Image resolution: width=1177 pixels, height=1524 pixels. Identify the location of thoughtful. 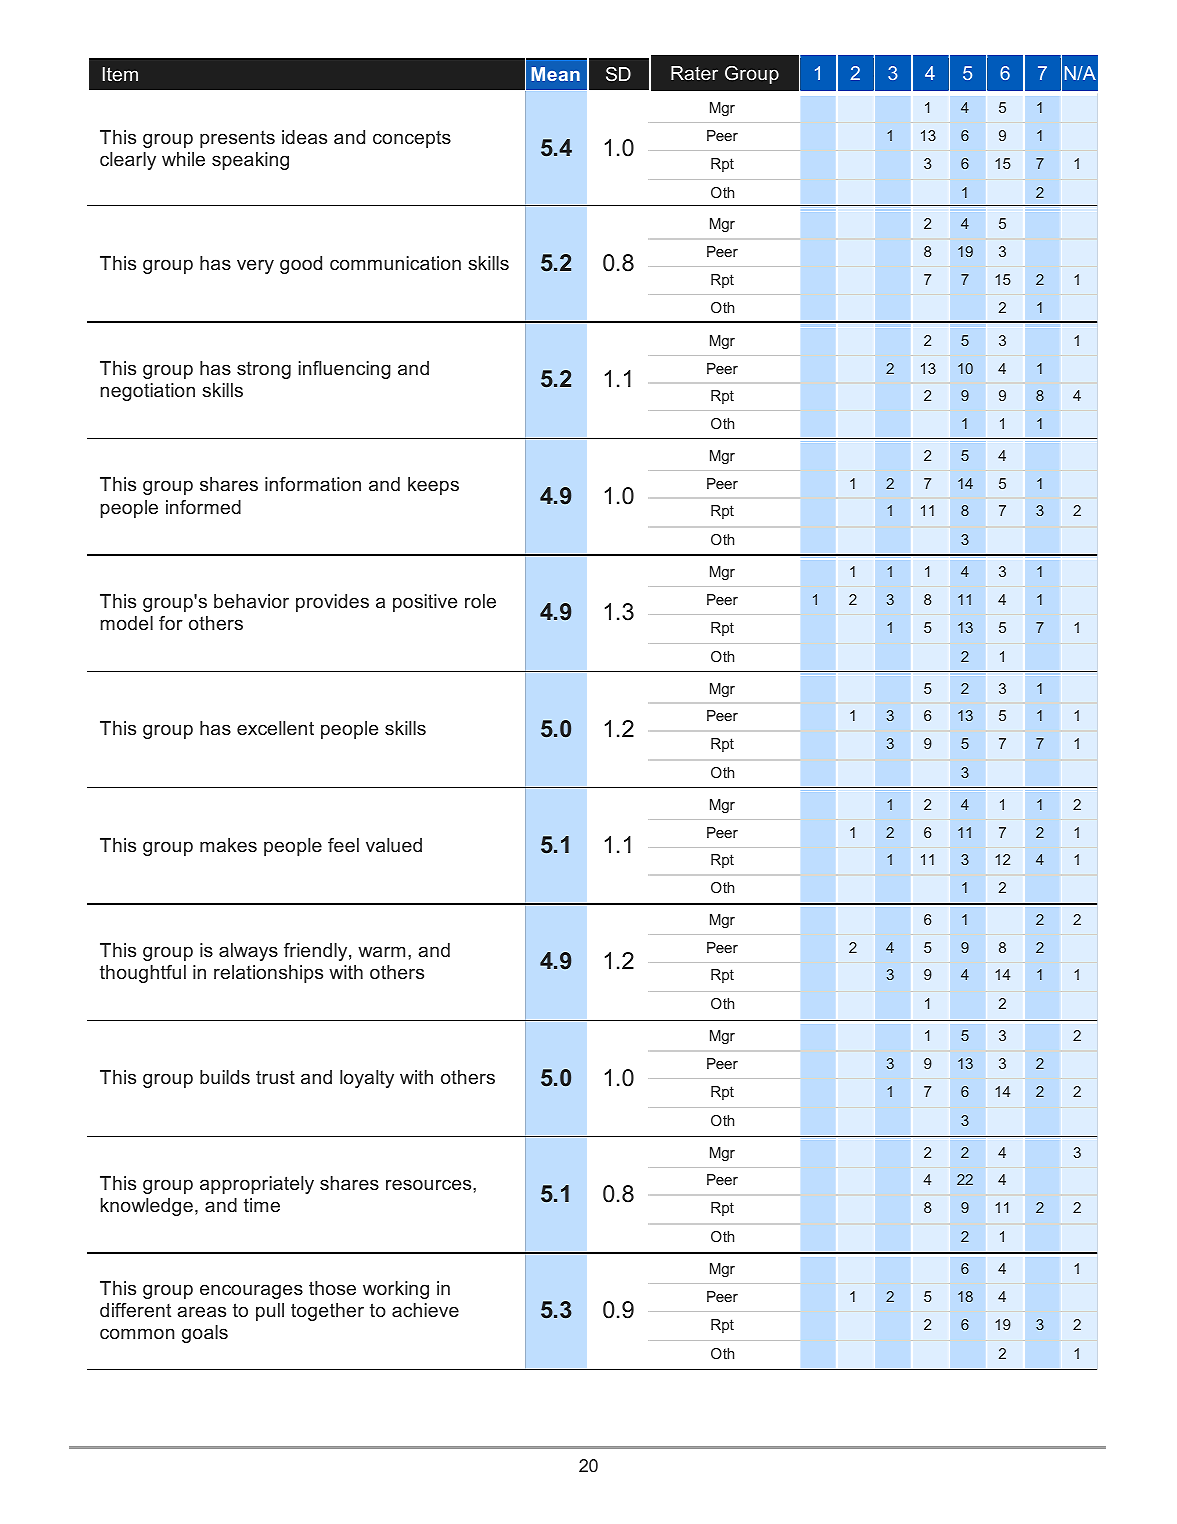
(143, 974).
